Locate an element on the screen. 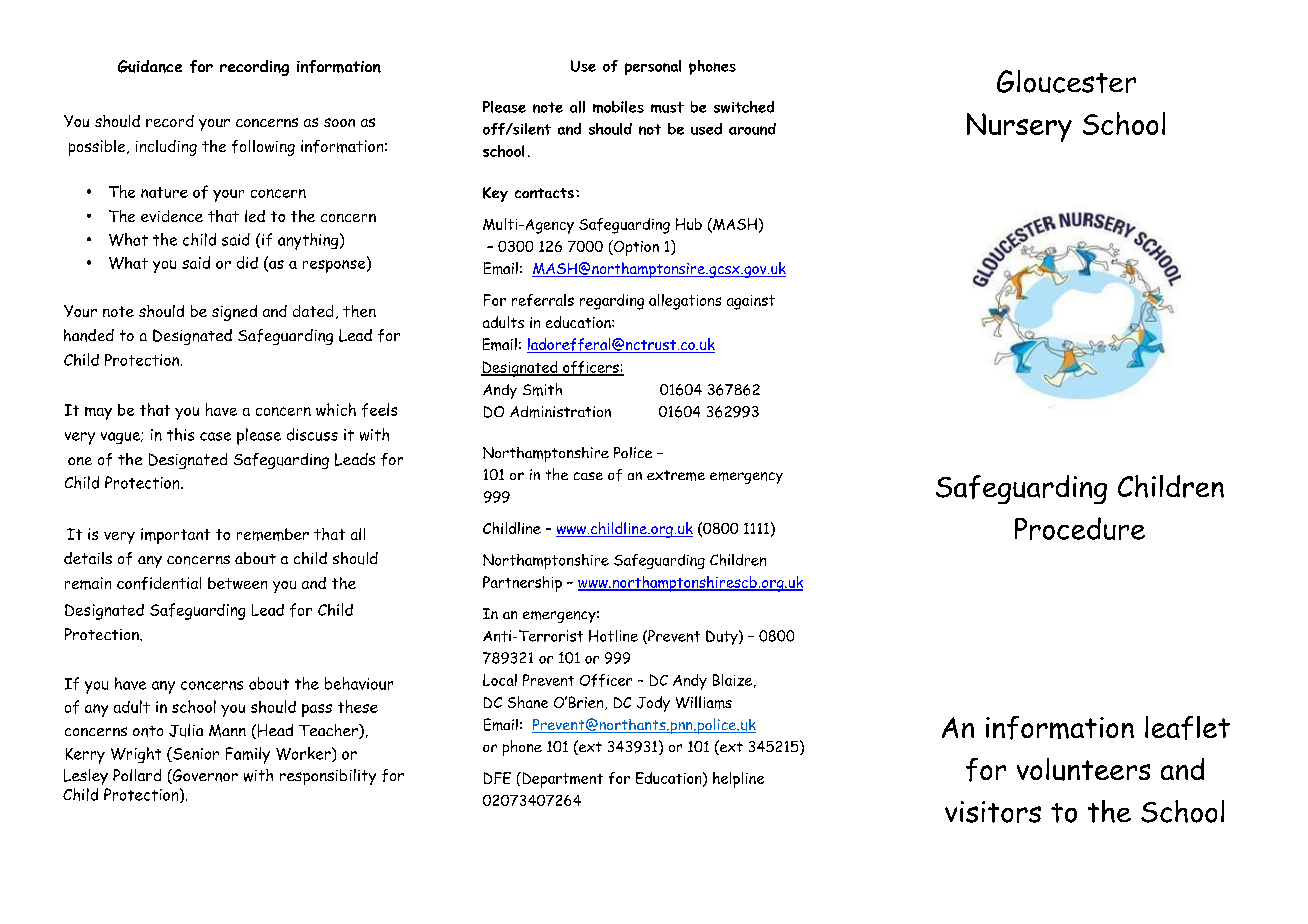  Guidance is located at coordinates (150, 66).
